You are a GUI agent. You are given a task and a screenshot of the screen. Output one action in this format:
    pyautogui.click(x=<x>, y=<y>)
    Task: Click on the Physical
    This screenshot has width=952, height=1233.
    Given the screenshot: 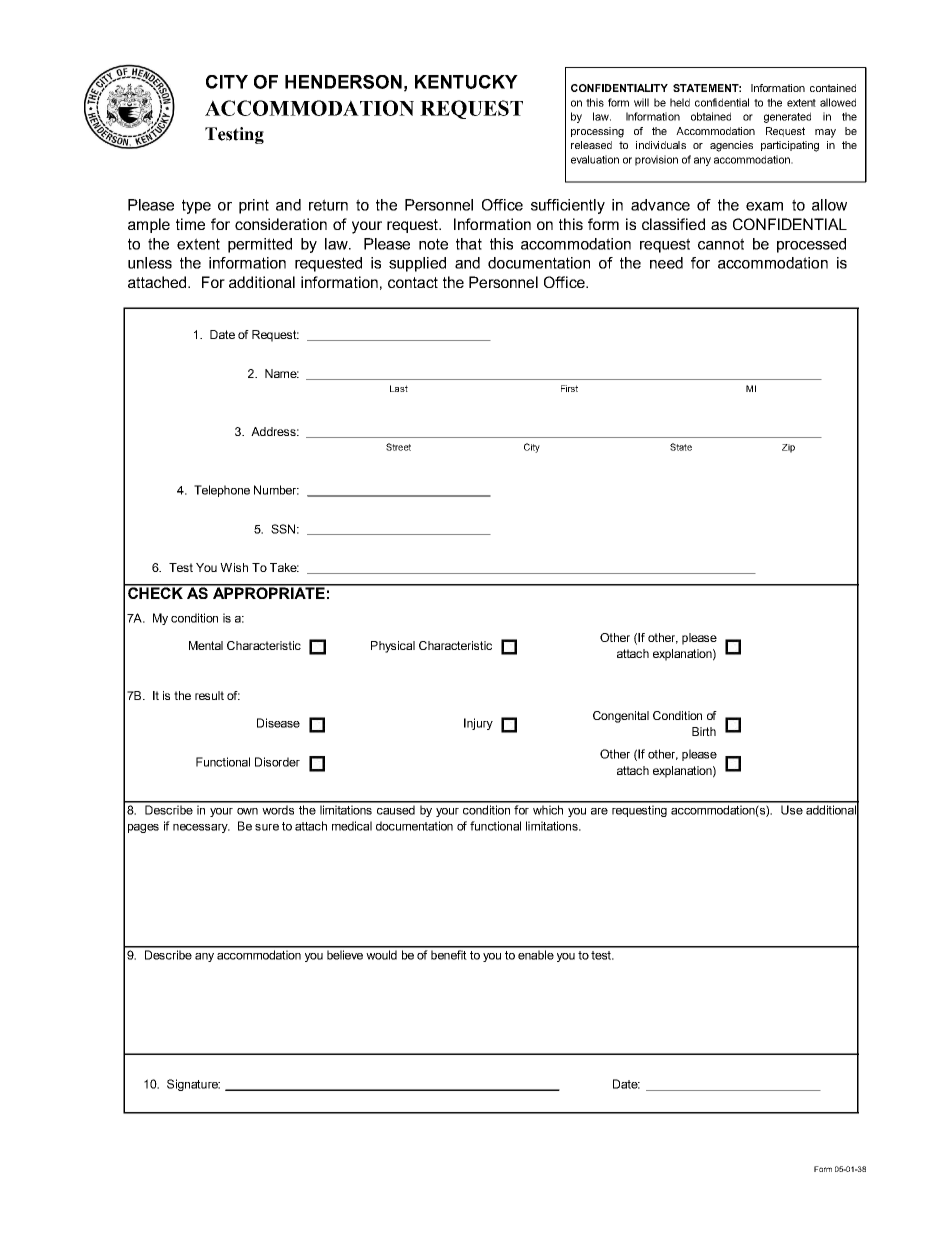 What is the action you would take?
    pyautogui.click(x=393, y=647)
